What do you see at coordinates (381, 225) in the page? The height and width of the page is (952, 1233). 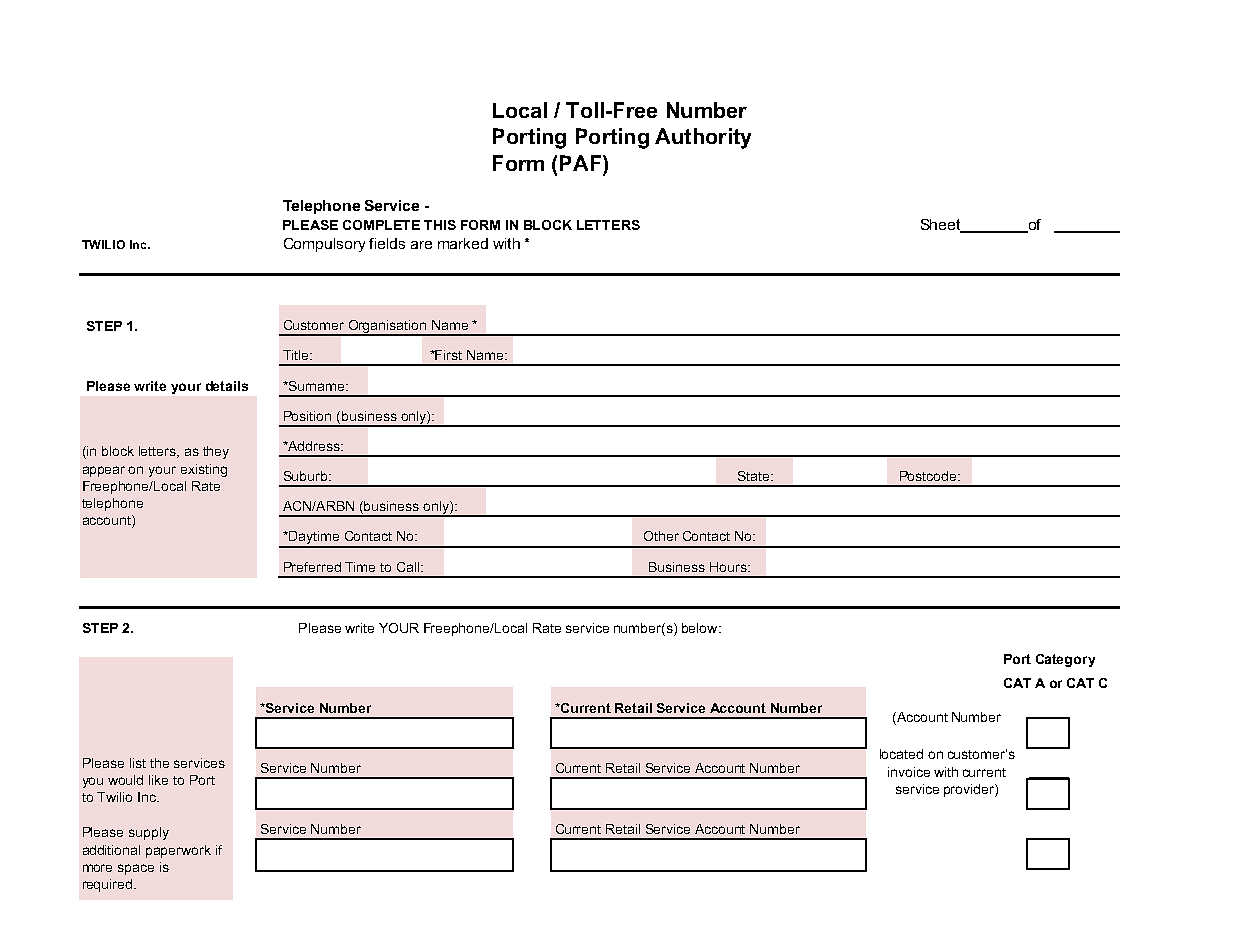 I see `COMPLETE` at bounding box center [381, 225].
